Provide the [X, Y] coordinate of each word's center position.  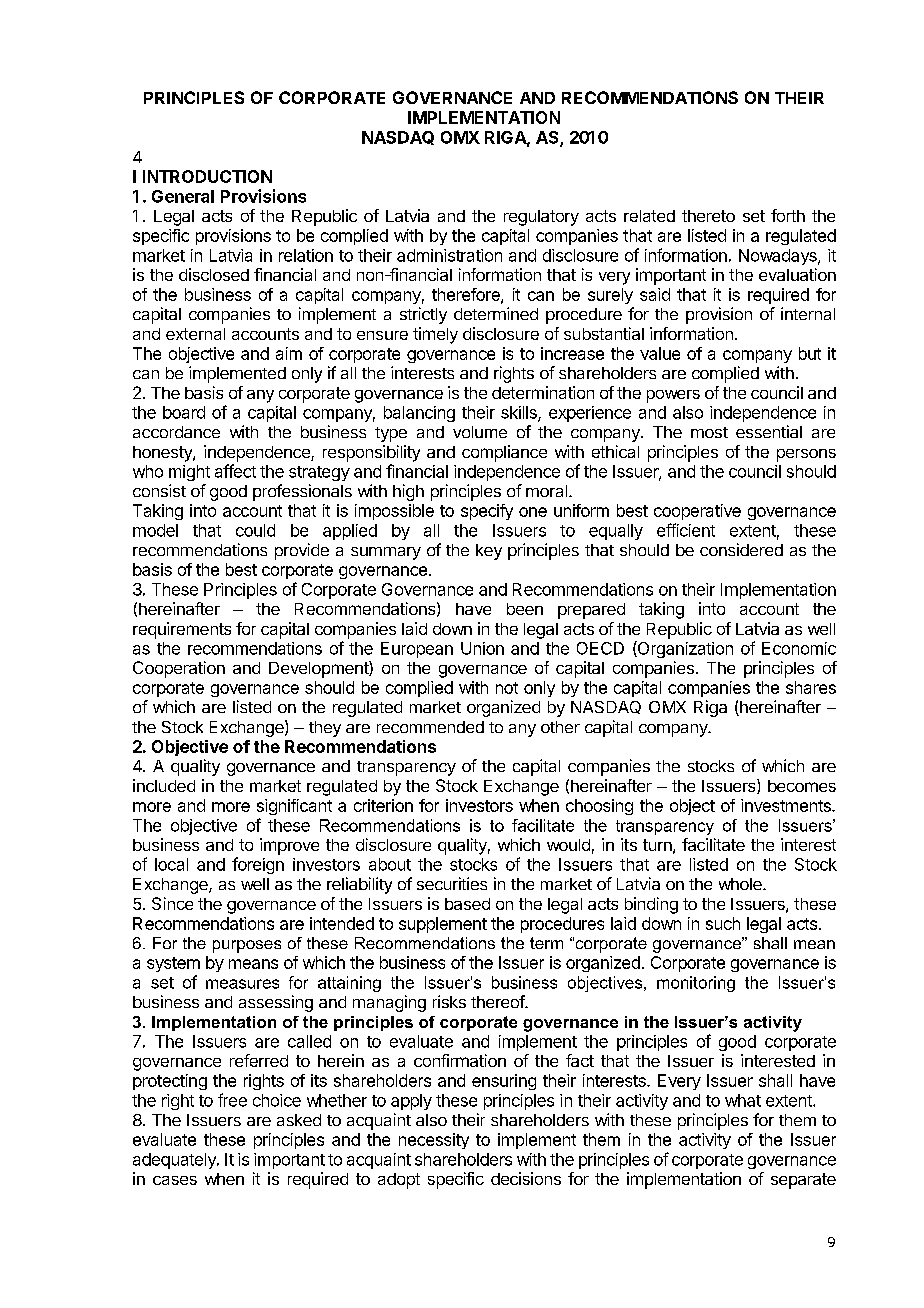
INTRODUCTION [207, 176]
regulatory [541, 218]
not [507, 688]
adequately [175, 1161]
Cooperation [179, 669]
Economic [799, 648]
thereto [708, 216]
